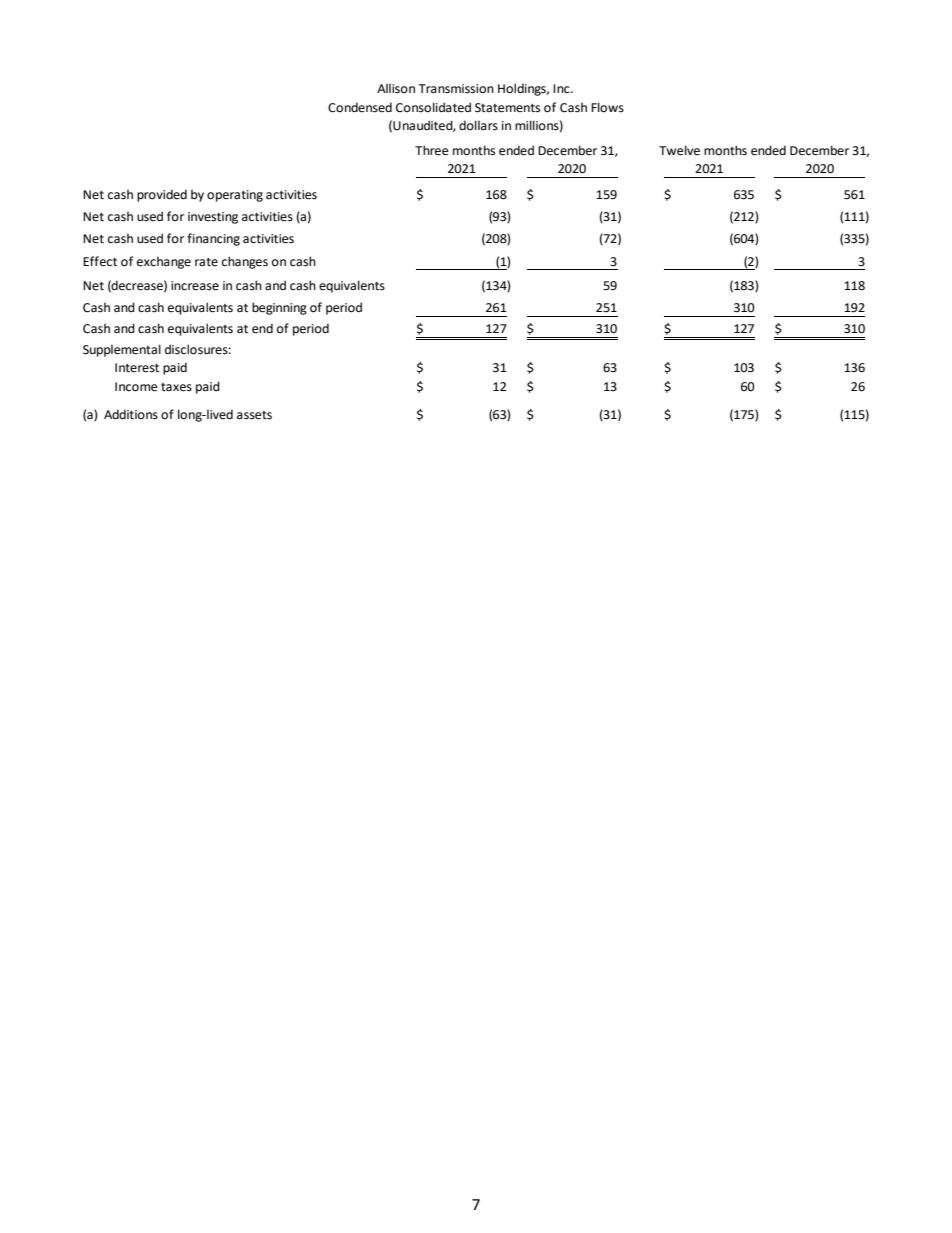  I want to click on Twelve, so click(679, 150).
